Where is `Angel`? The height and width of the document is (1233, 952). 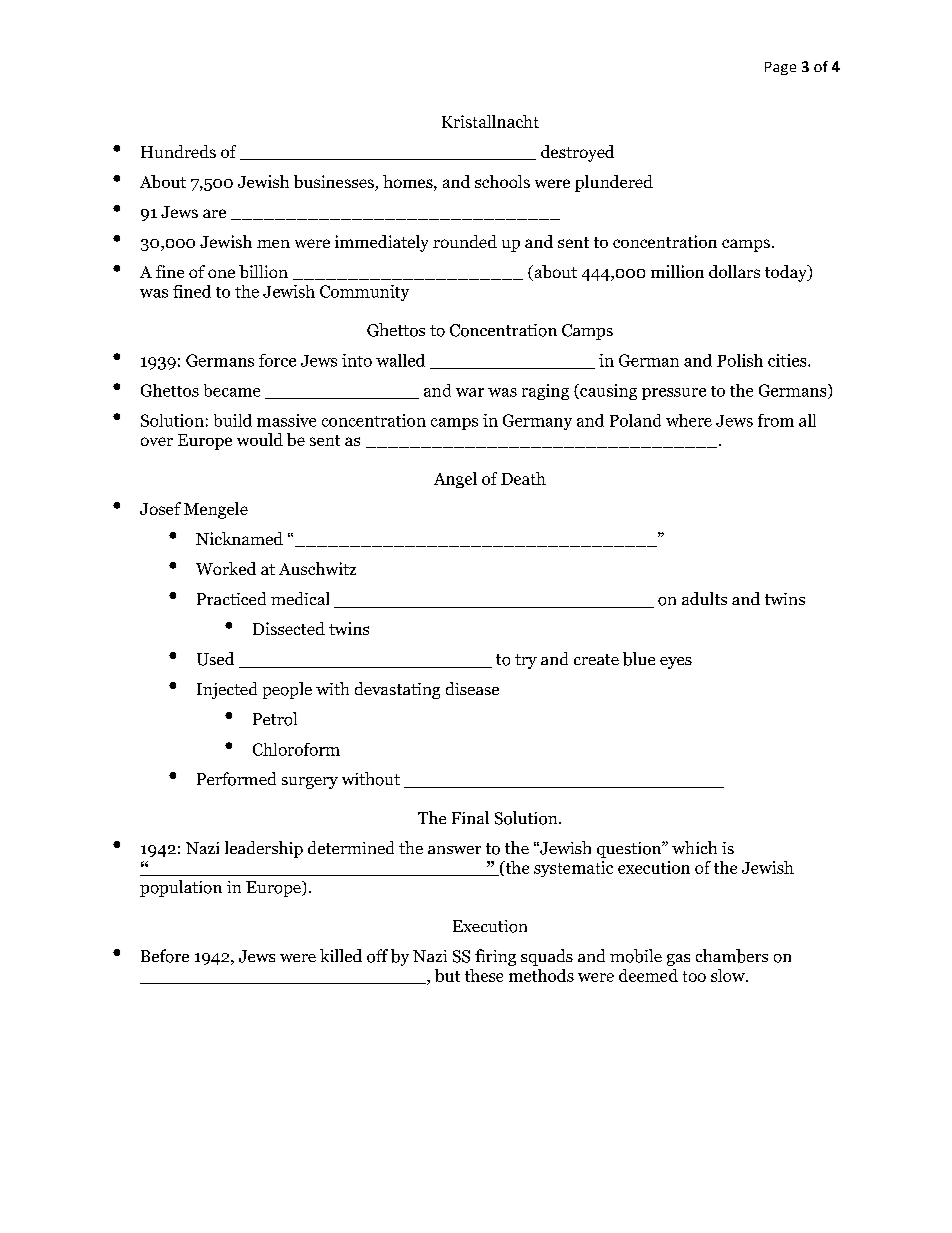 Angel is located at coordinates (455, 480).
